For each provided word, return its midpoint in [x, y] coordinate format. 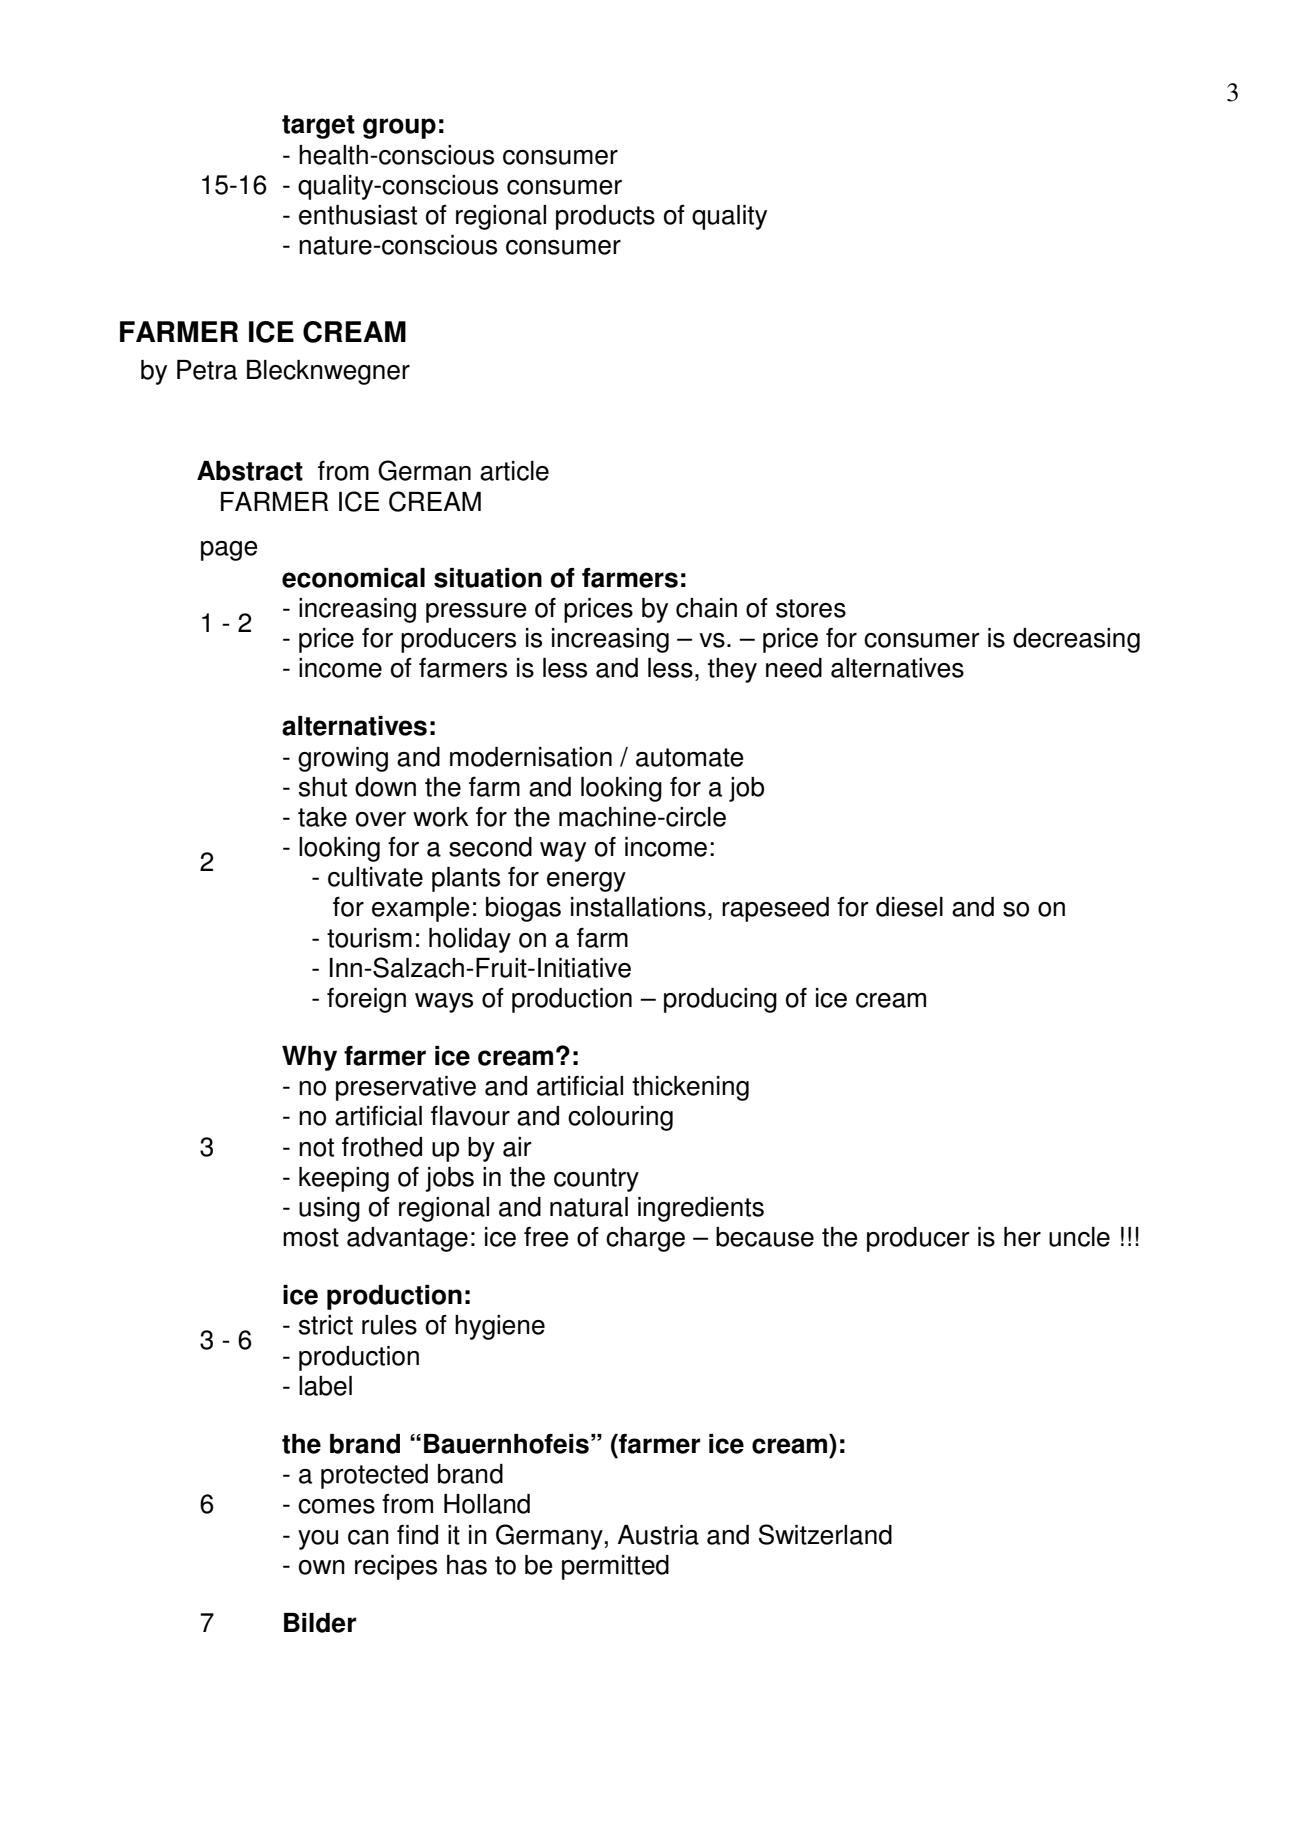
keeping [344, 1179]
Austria [658, 1535]
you [318, 1540]
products [605, 217]
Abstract [250, 471]
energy [586, 882]
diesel [909, 907]
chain [706, 608]
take [322, 817]
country [596, 1180]
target [318, 127]
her [1022, 1237]
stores [811, 608]
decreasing [1076, 640]
